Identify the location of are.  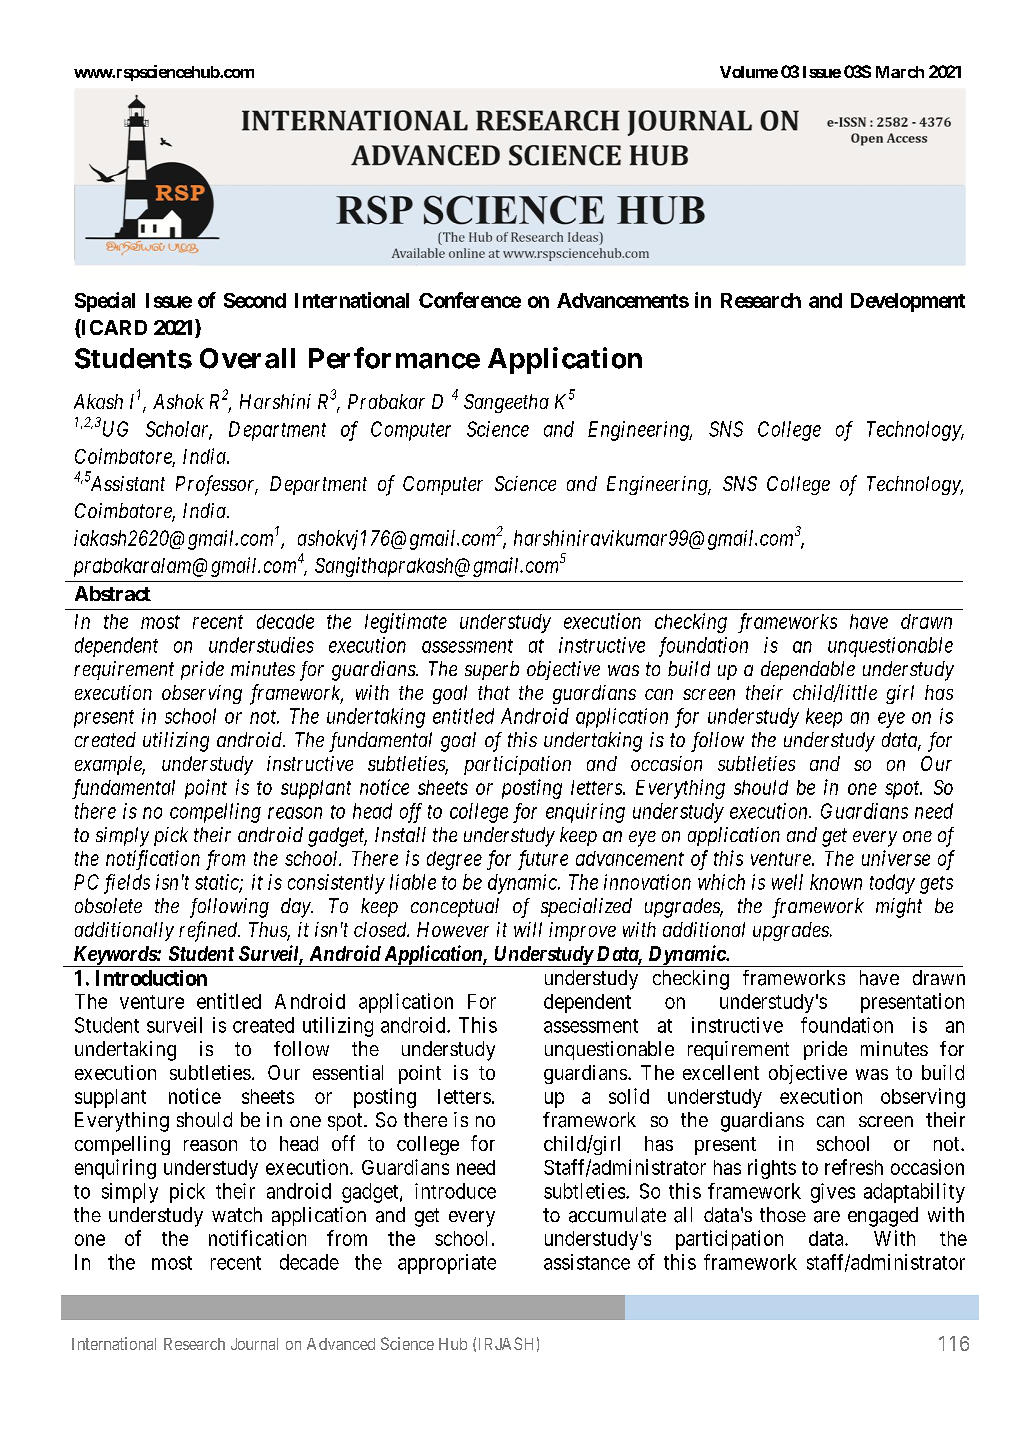
(827, 1217).
